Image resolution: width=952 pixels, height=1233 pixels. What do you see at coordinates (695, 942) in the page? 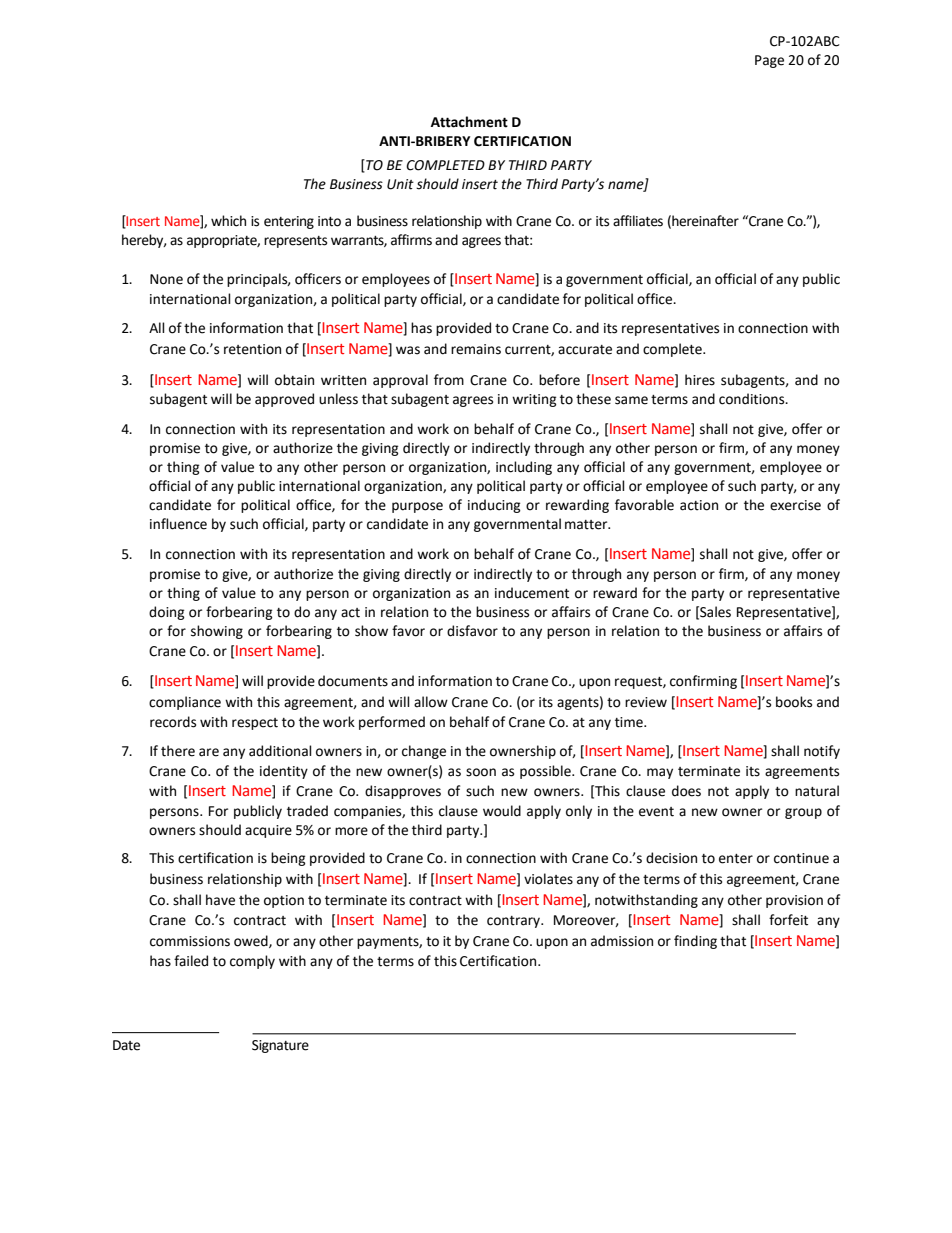
I see `finding` at bounding box center [695, 942].
